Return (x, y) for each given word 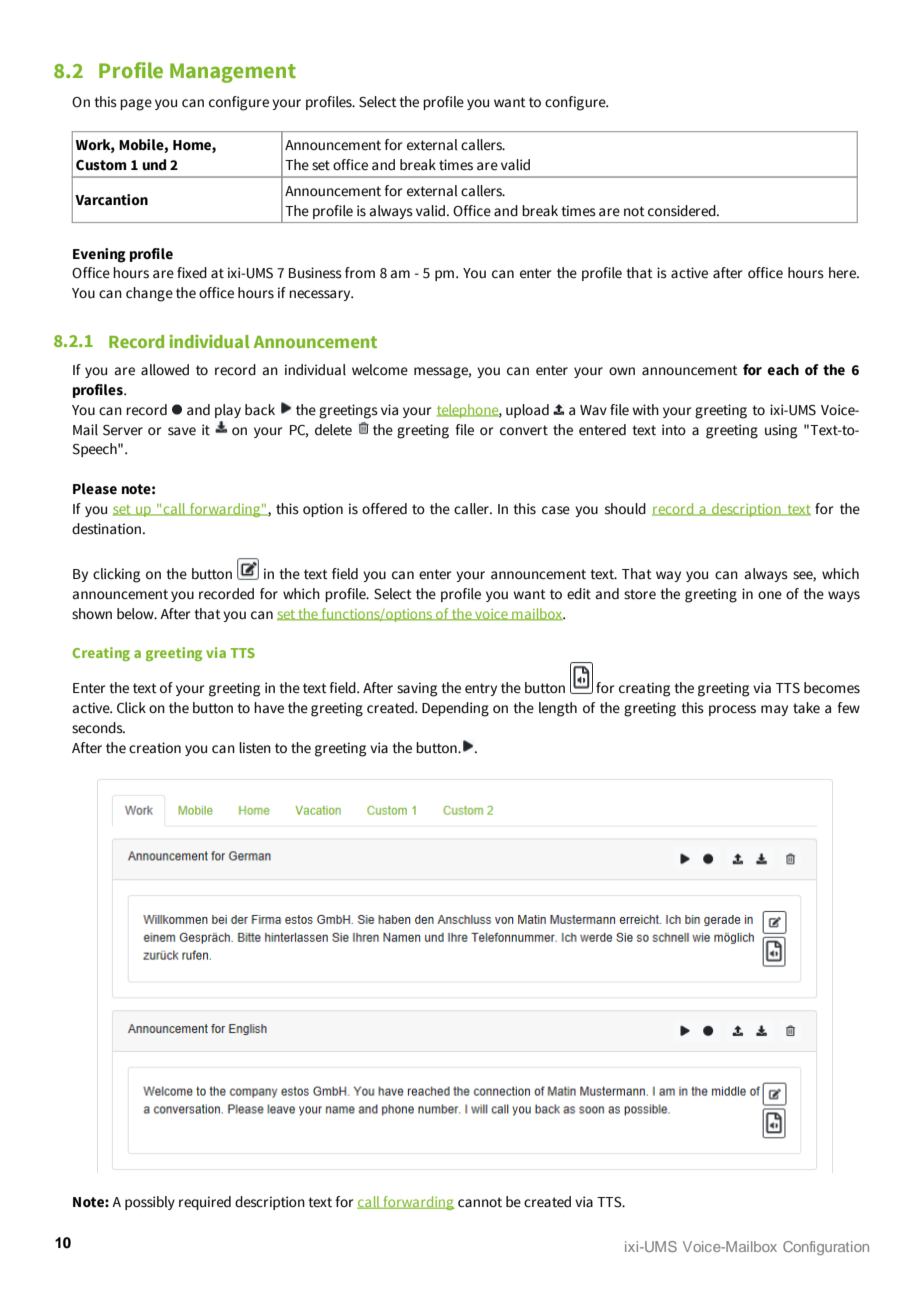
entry (481, 689)
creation (155, 748)
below (136, 614)
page (136, 105)
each (783, 370)
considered (683, 211)
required (205, 1203)
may (774, 710)
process (732, 710)
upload (527, 411)
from (360, 272)
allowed (165, 370)
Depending (455, 709)
